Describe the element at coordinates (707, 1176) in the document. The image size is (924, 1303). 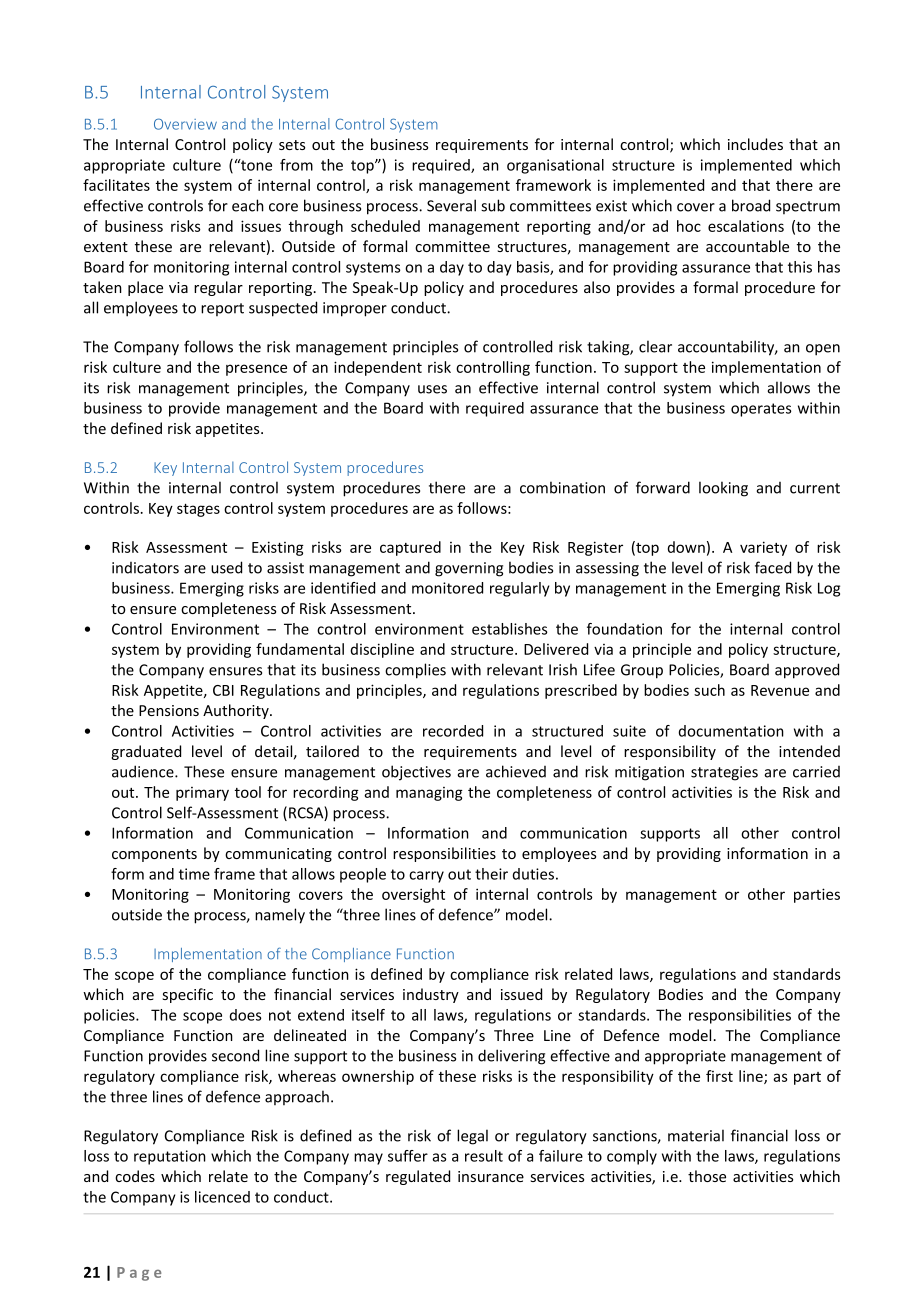
I see `those` at that location.
